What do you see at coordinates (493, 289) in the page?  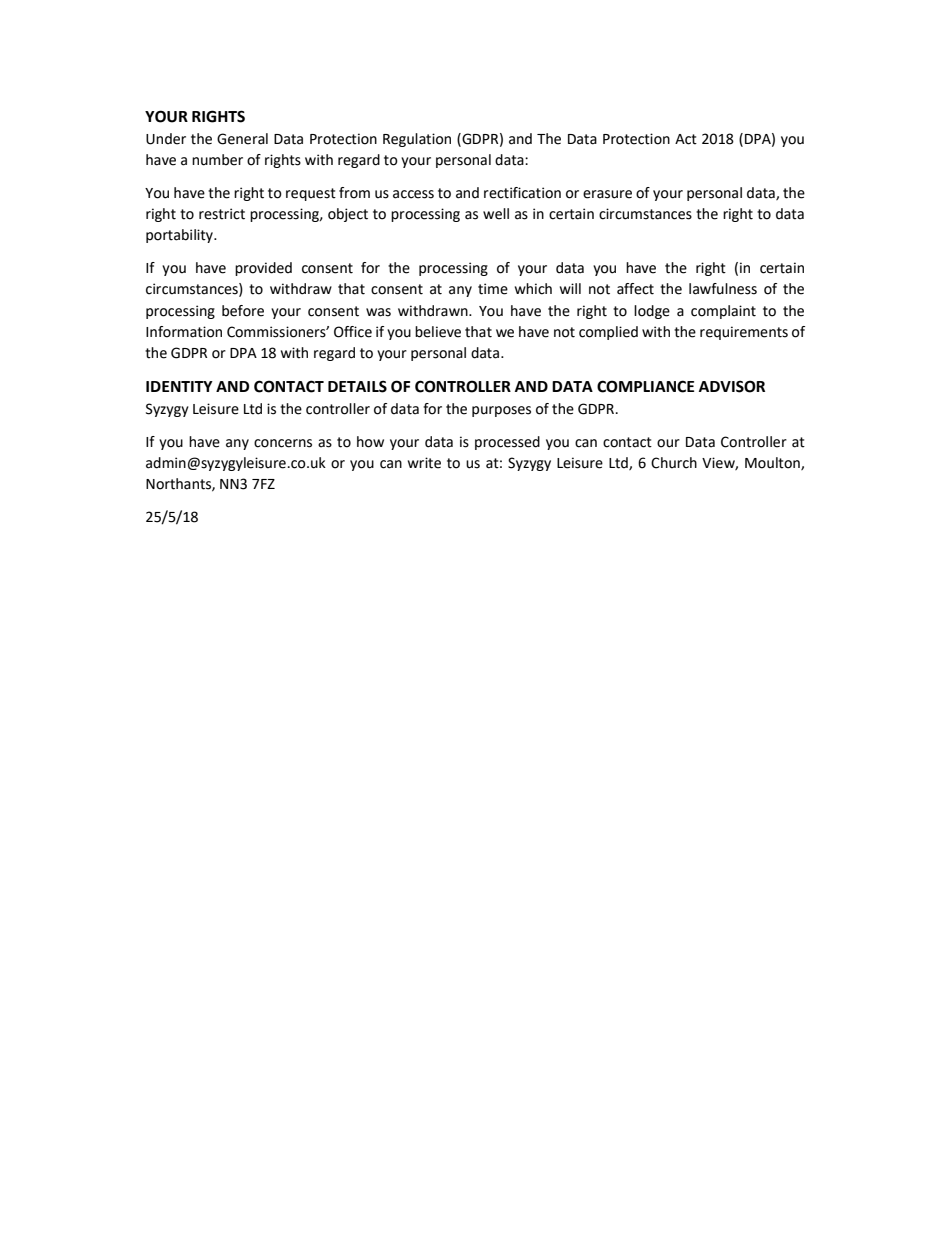 I see `time` at bounding box center [493, 289].
